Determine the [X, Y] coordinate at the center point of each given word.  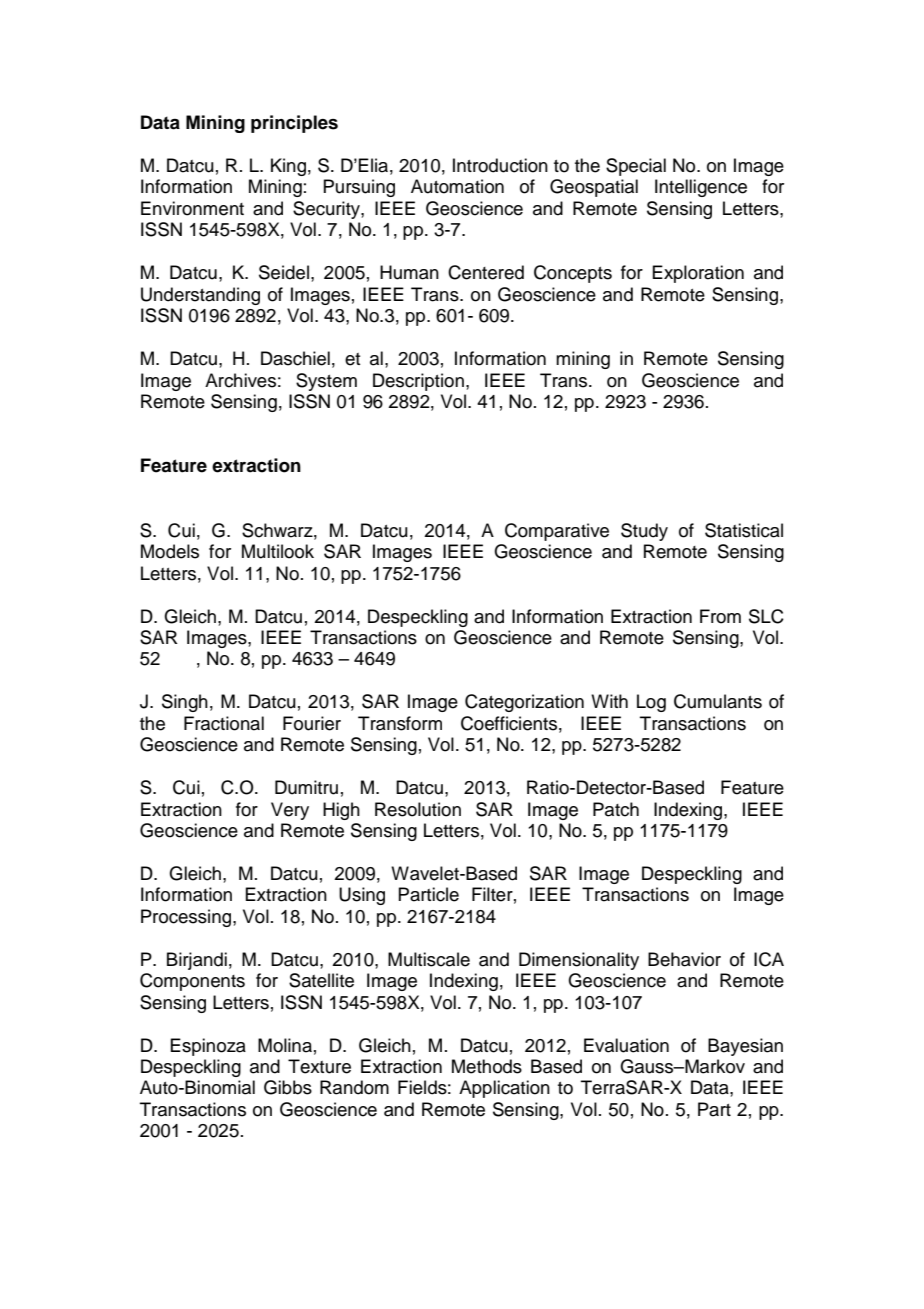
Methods [487, 1066]
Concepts [573, 274]
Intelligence [701, 188]
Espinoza [208, 1047]
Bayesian [745, 1047]
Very [290, 811]
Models [170, 551]
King [288, 167]
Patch [616, 809]
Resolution [418, 809]
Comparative [557, 532]
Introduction [500, 165]
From [720, 616]
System [326, 382]
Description [418, 382]
